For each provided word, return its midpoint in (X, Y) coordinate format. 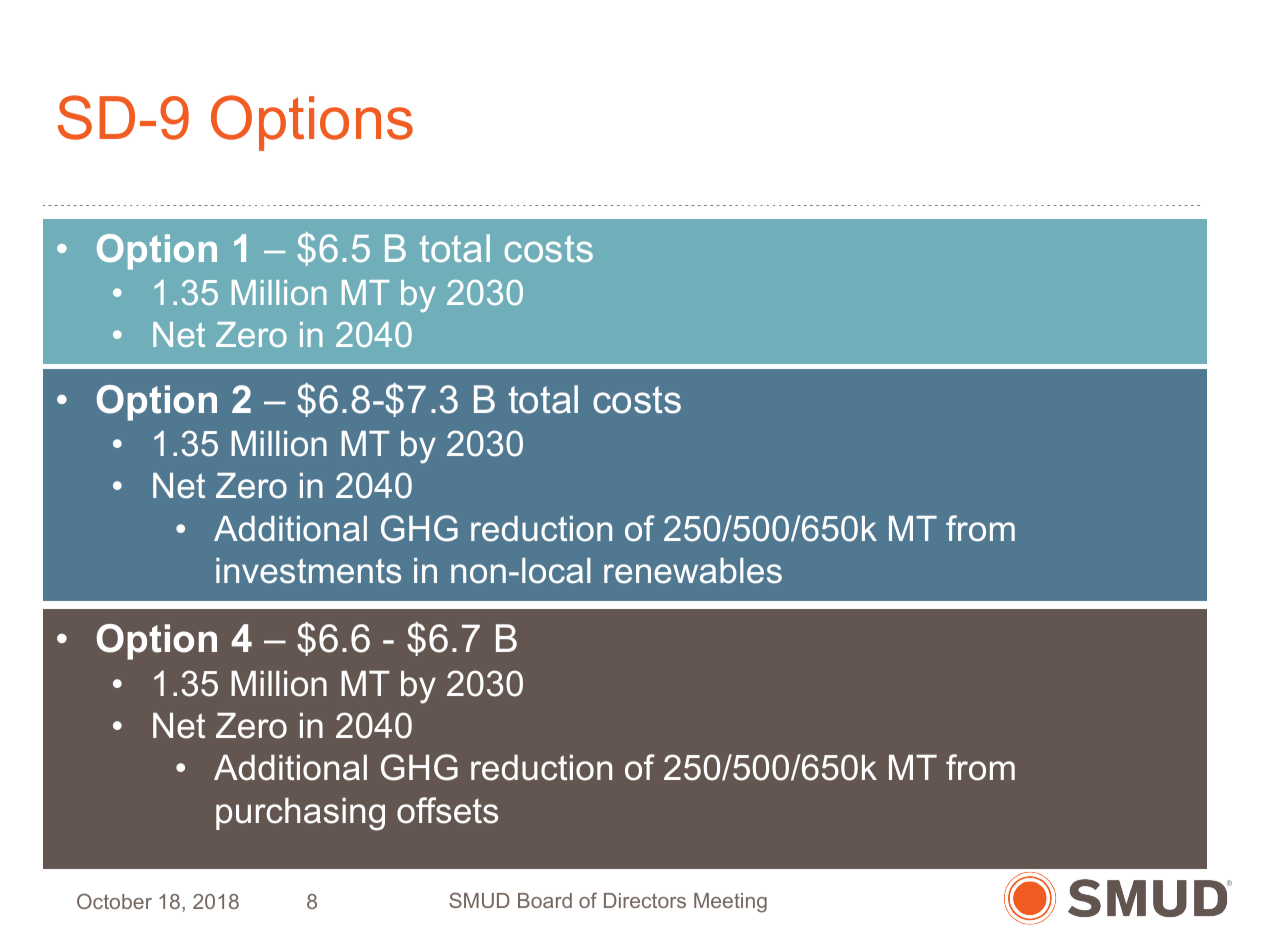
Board (545, 900)
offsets (447, 810)
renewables (693, 571)
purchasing (300, 814)
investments (308, 571)
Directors (645, 900)
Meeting (730, 903)
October (114, 901)
